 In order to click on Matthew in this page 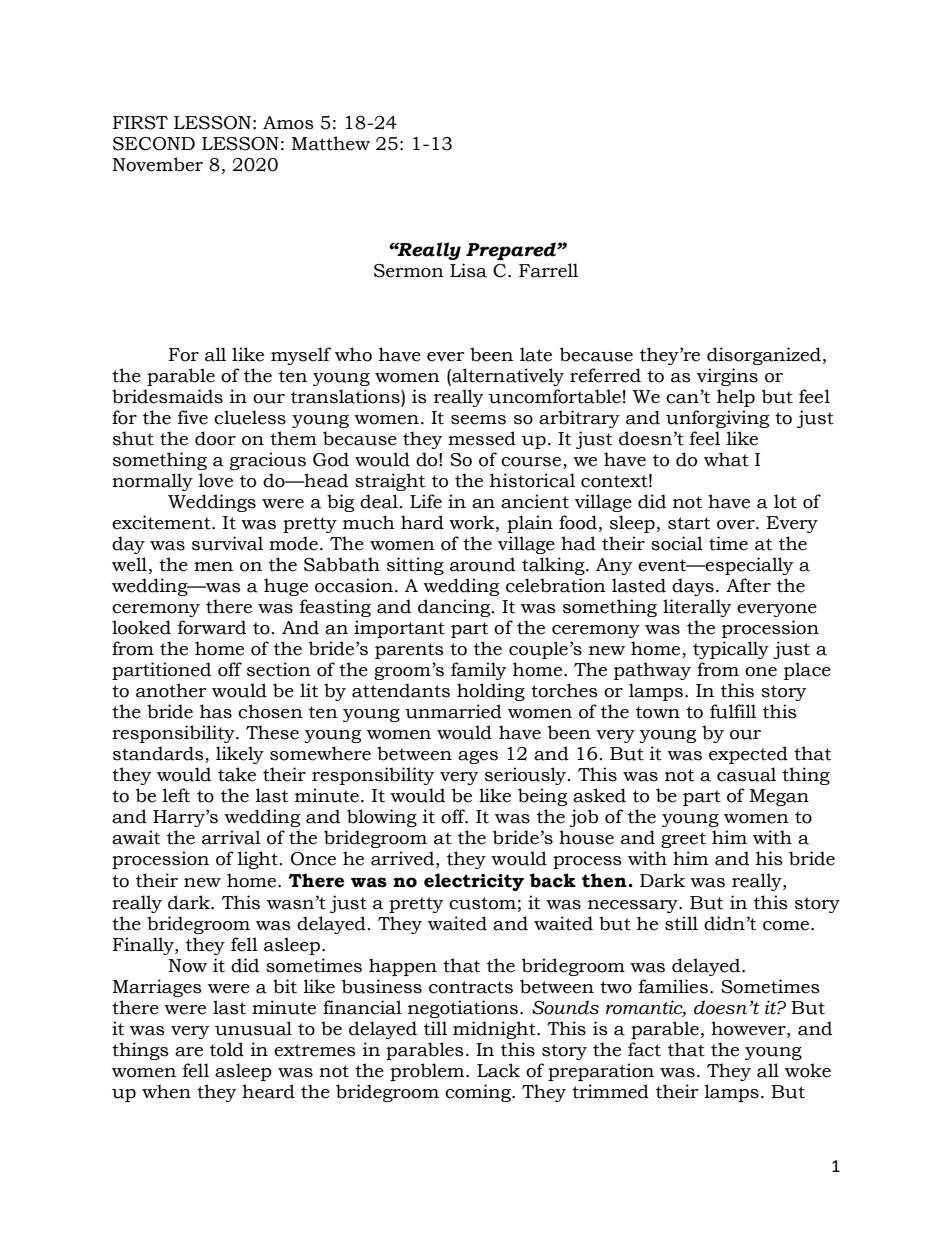, I will do `click(330, 143)`.
